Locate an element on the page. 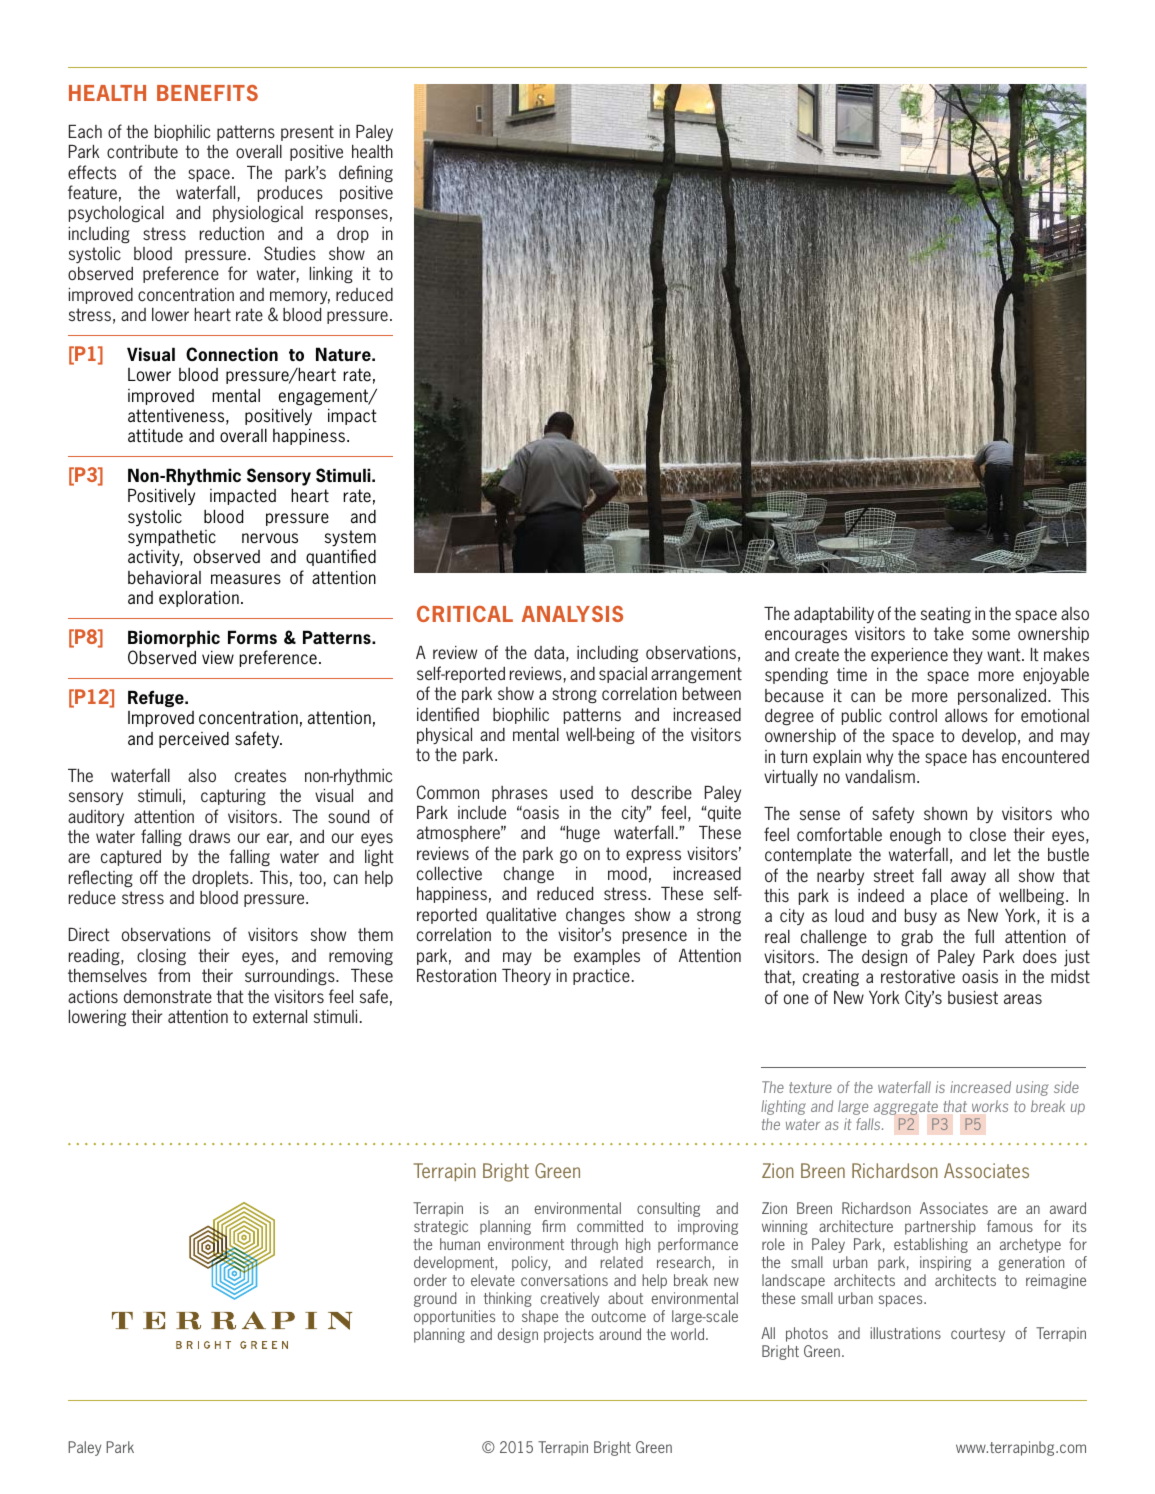  order is located at coordinates (430, 1280).
